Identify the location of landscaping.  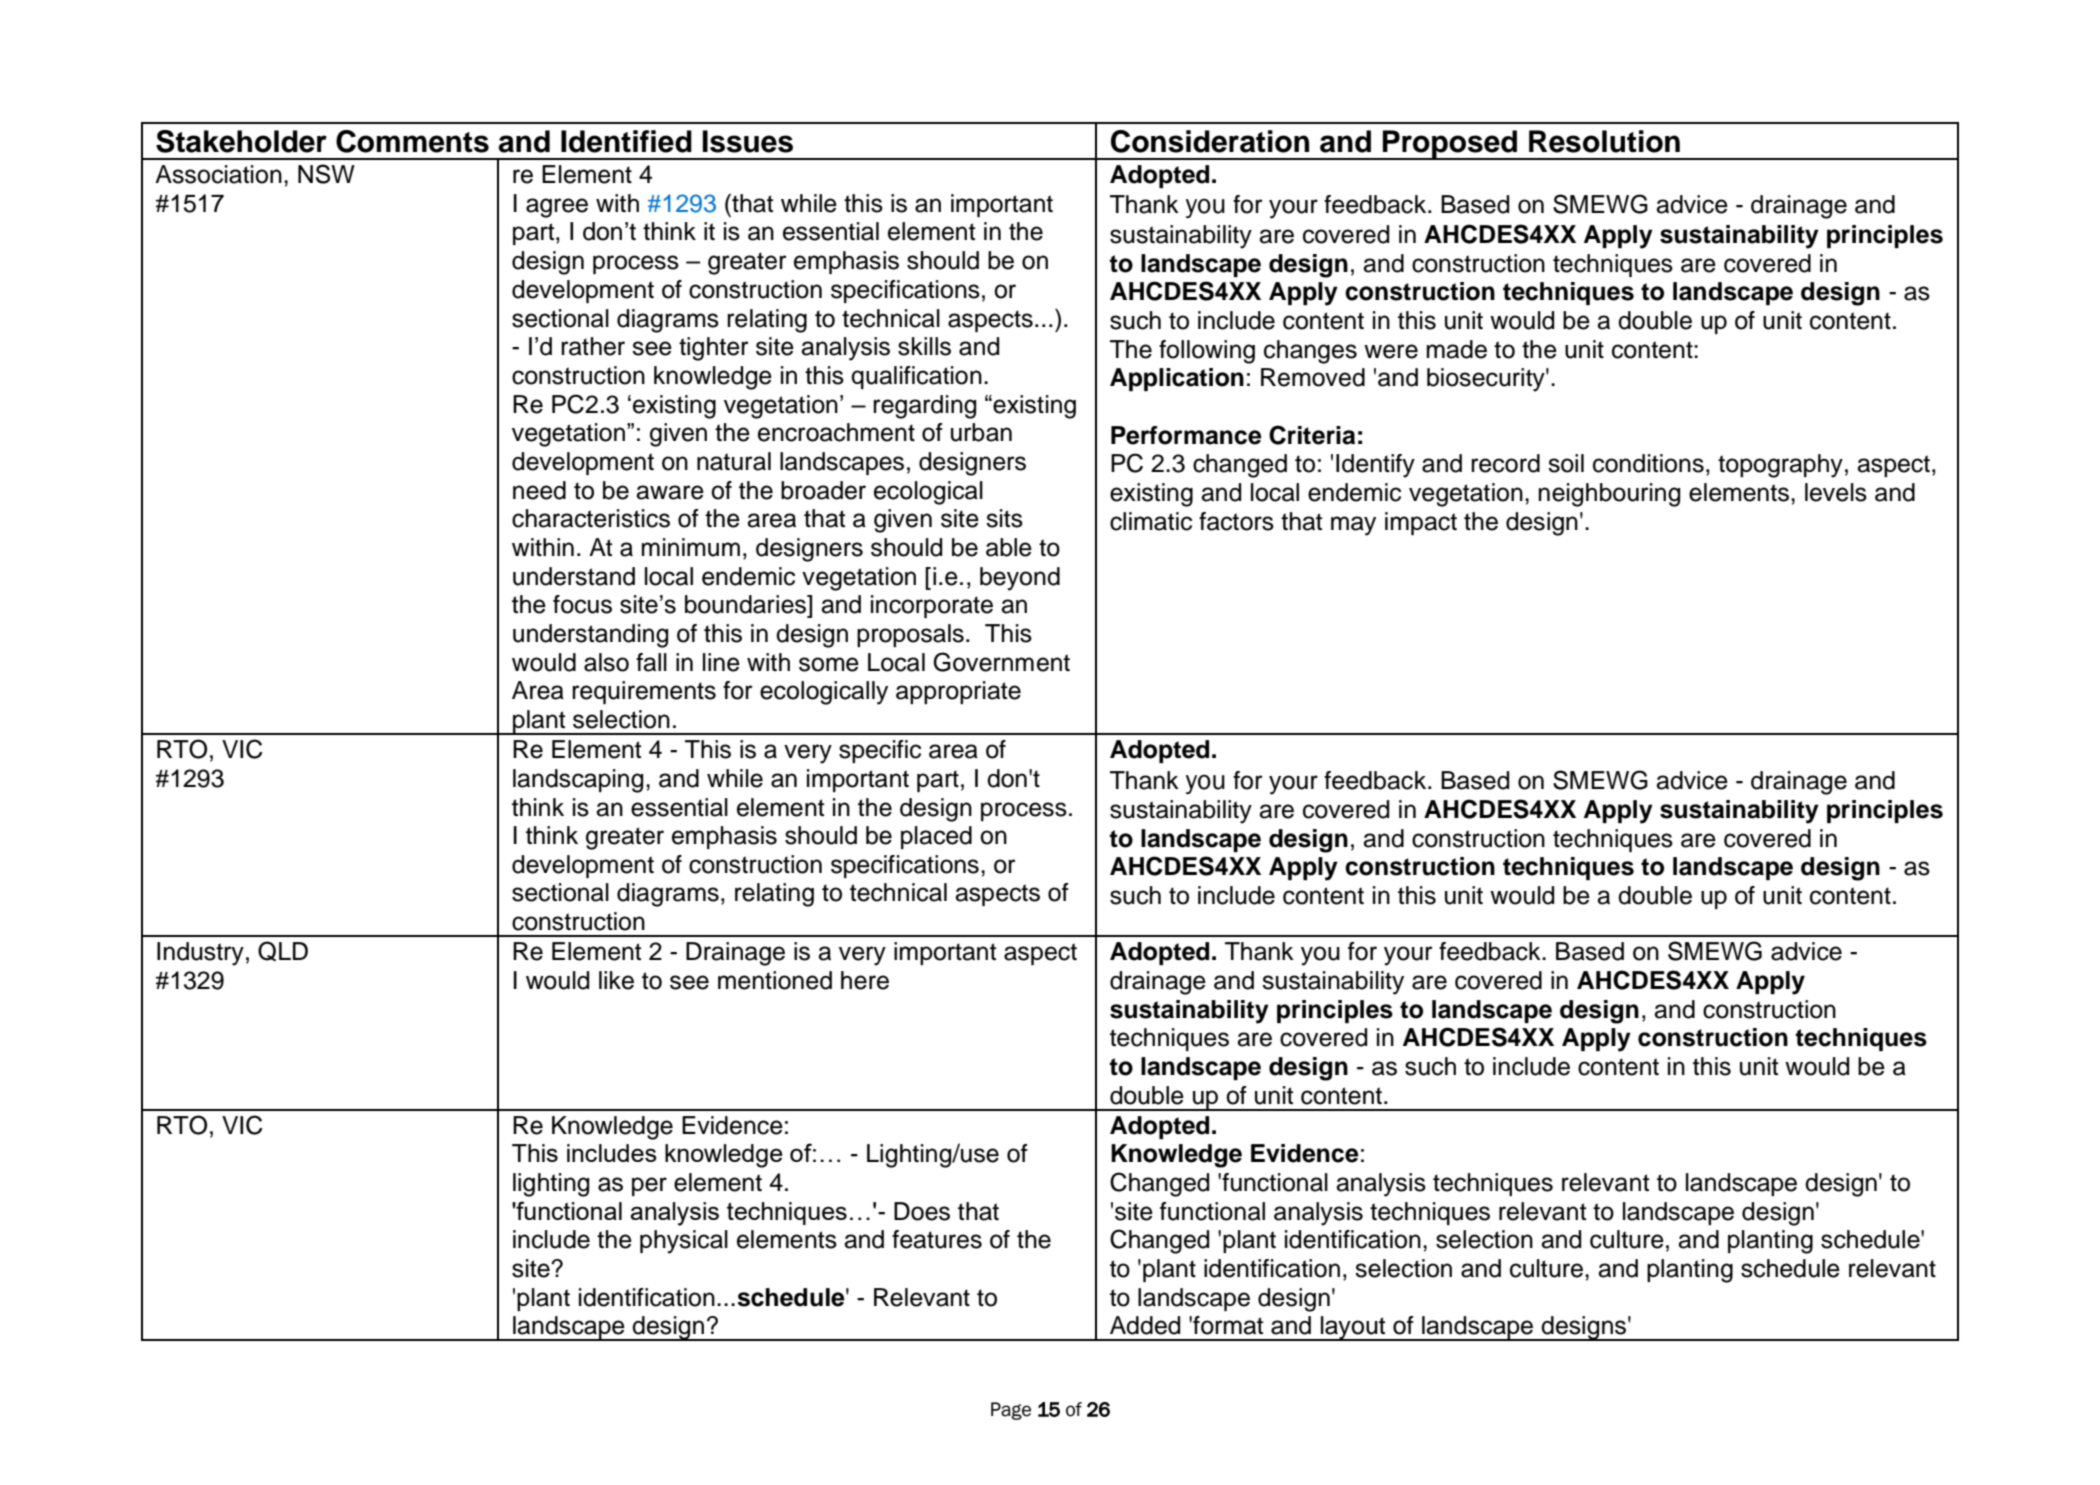
(578, 781).
